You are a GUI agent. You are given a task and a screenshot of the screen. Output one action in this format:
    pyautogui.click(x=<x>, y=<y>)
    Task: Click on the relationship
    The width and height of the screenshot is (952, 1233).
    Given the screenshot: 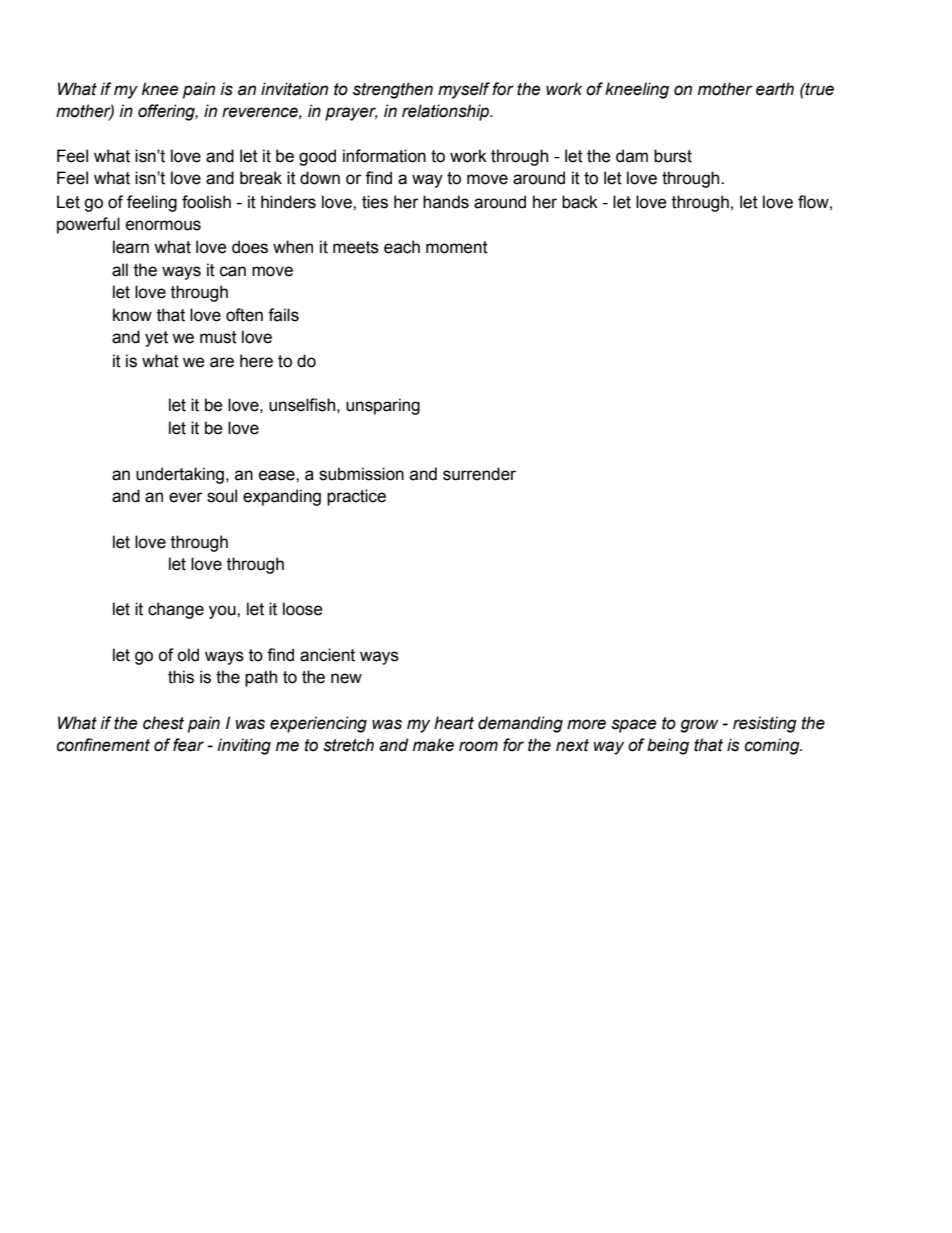 What is the action you would take?
    pyautogui.click(x=446, y=112)
